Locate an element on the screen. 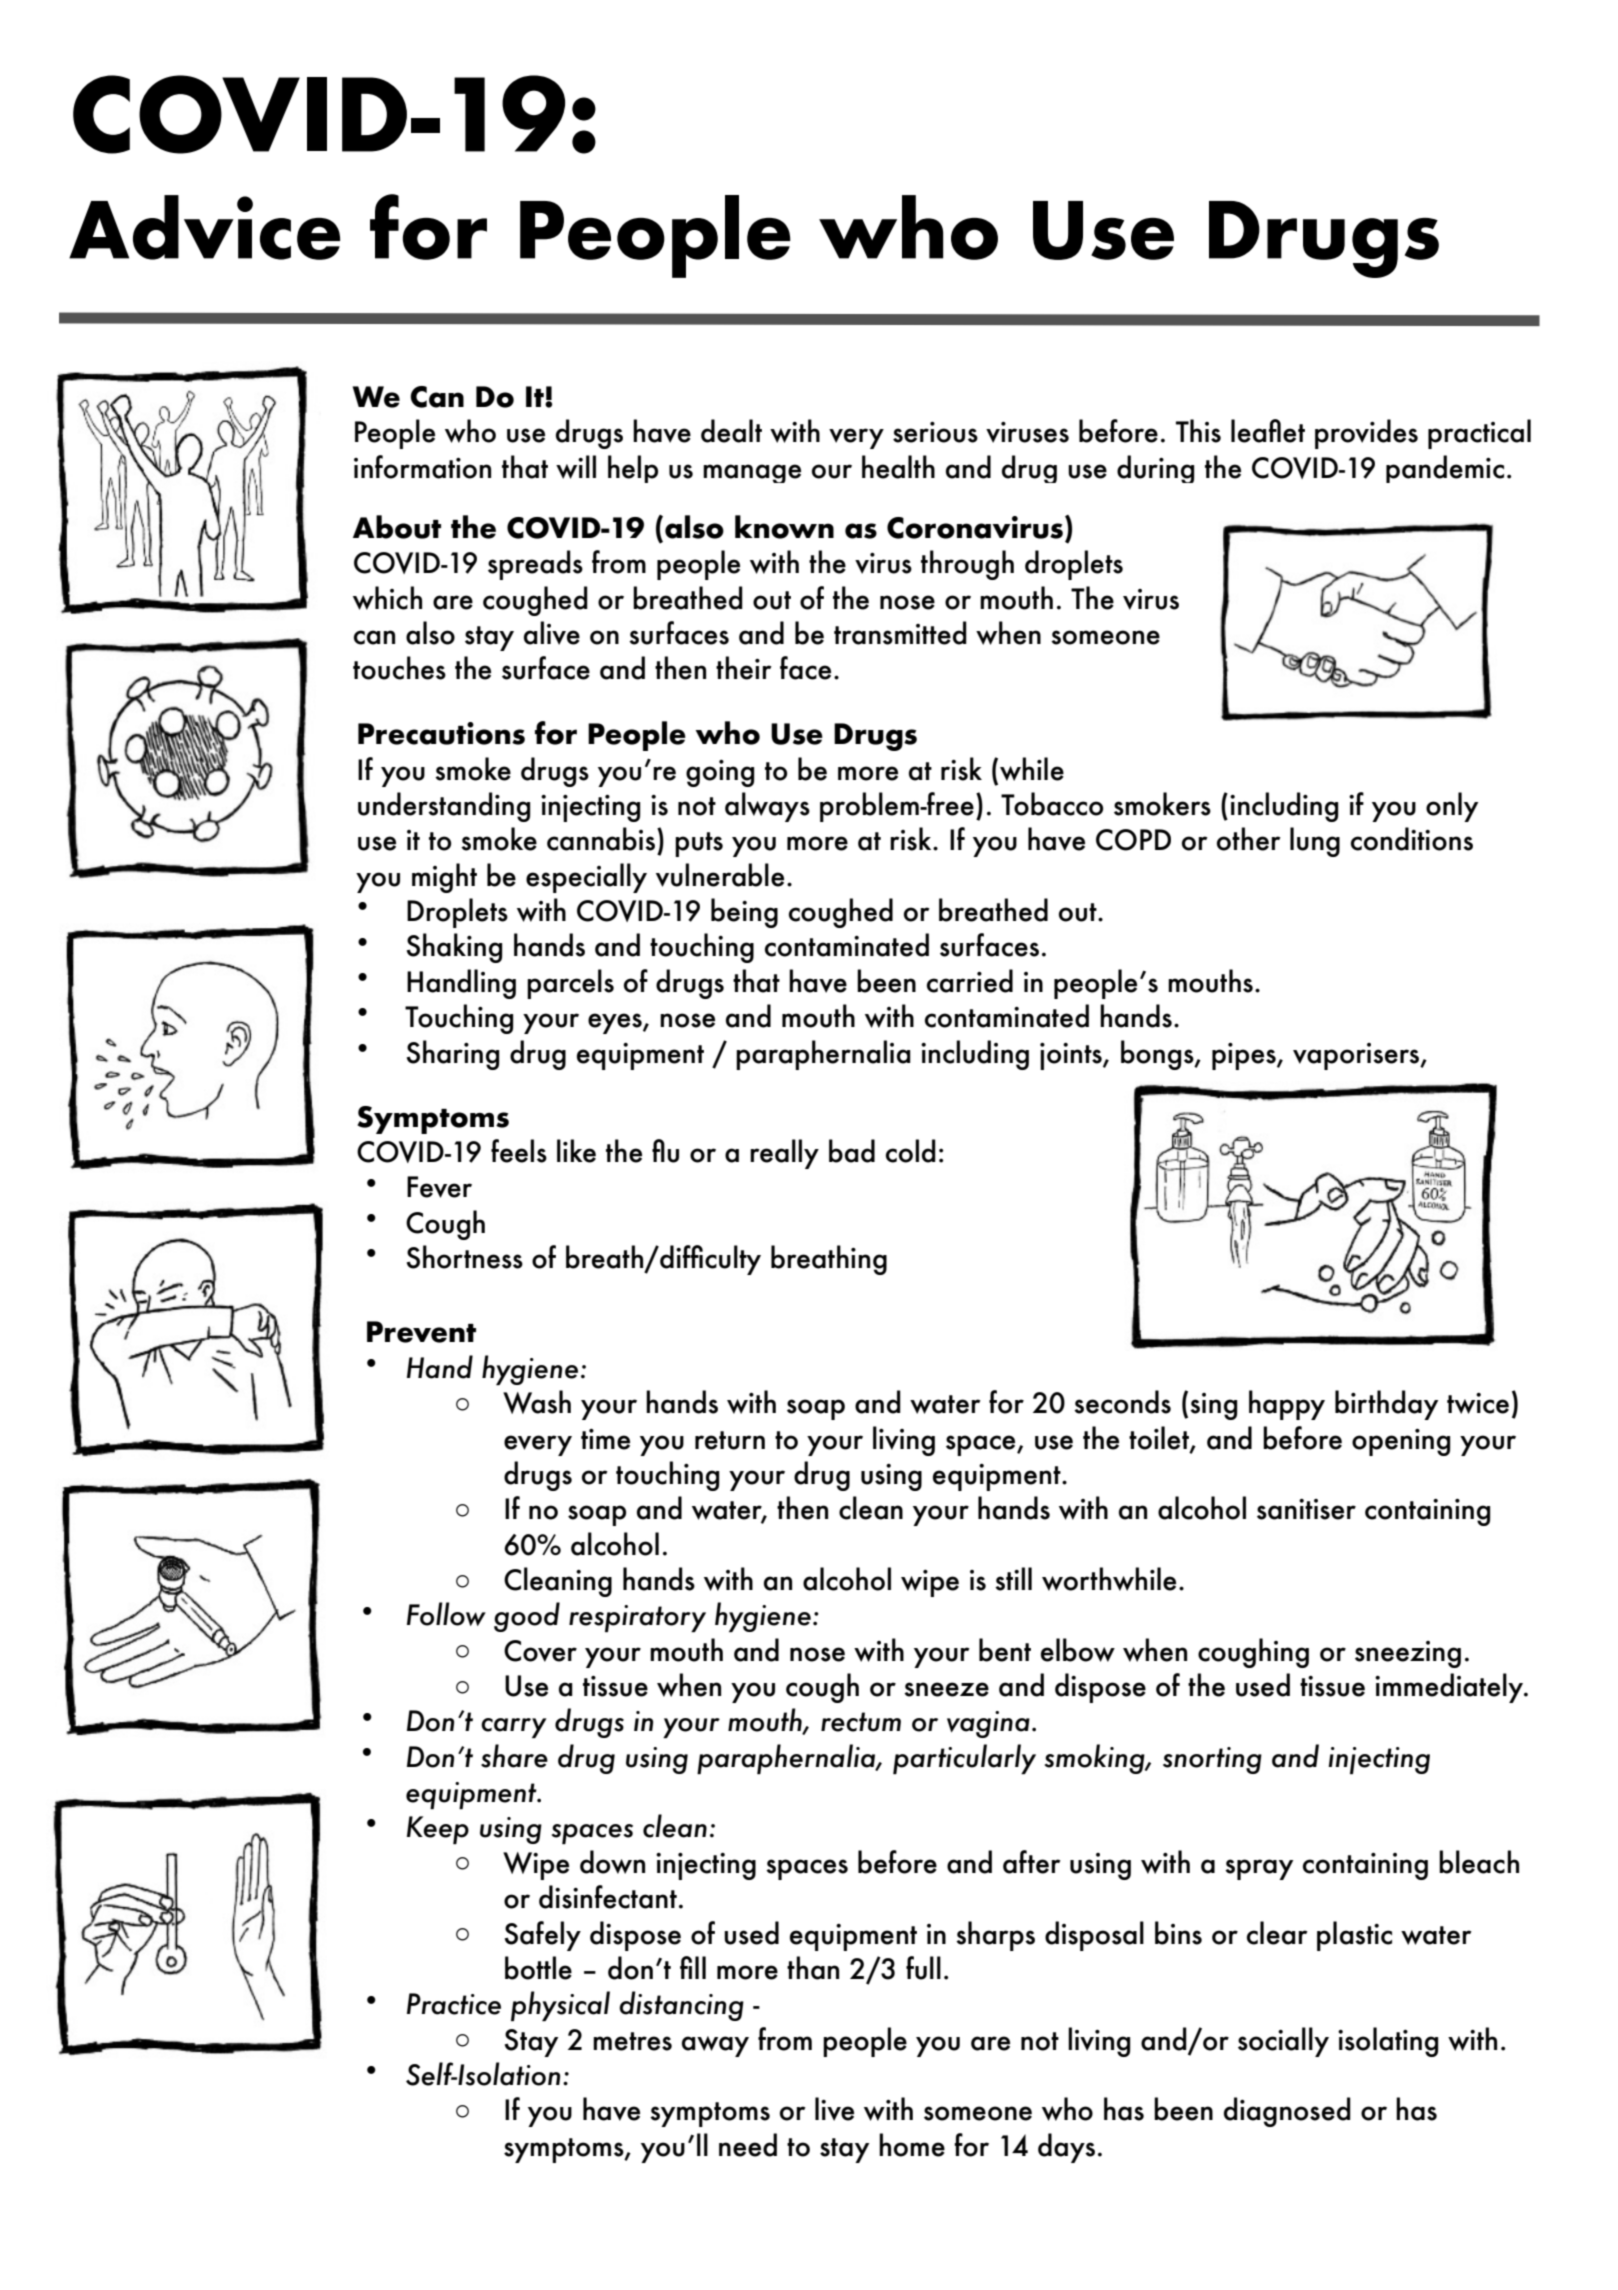  Fever is located at coordinates (439, 1187).
